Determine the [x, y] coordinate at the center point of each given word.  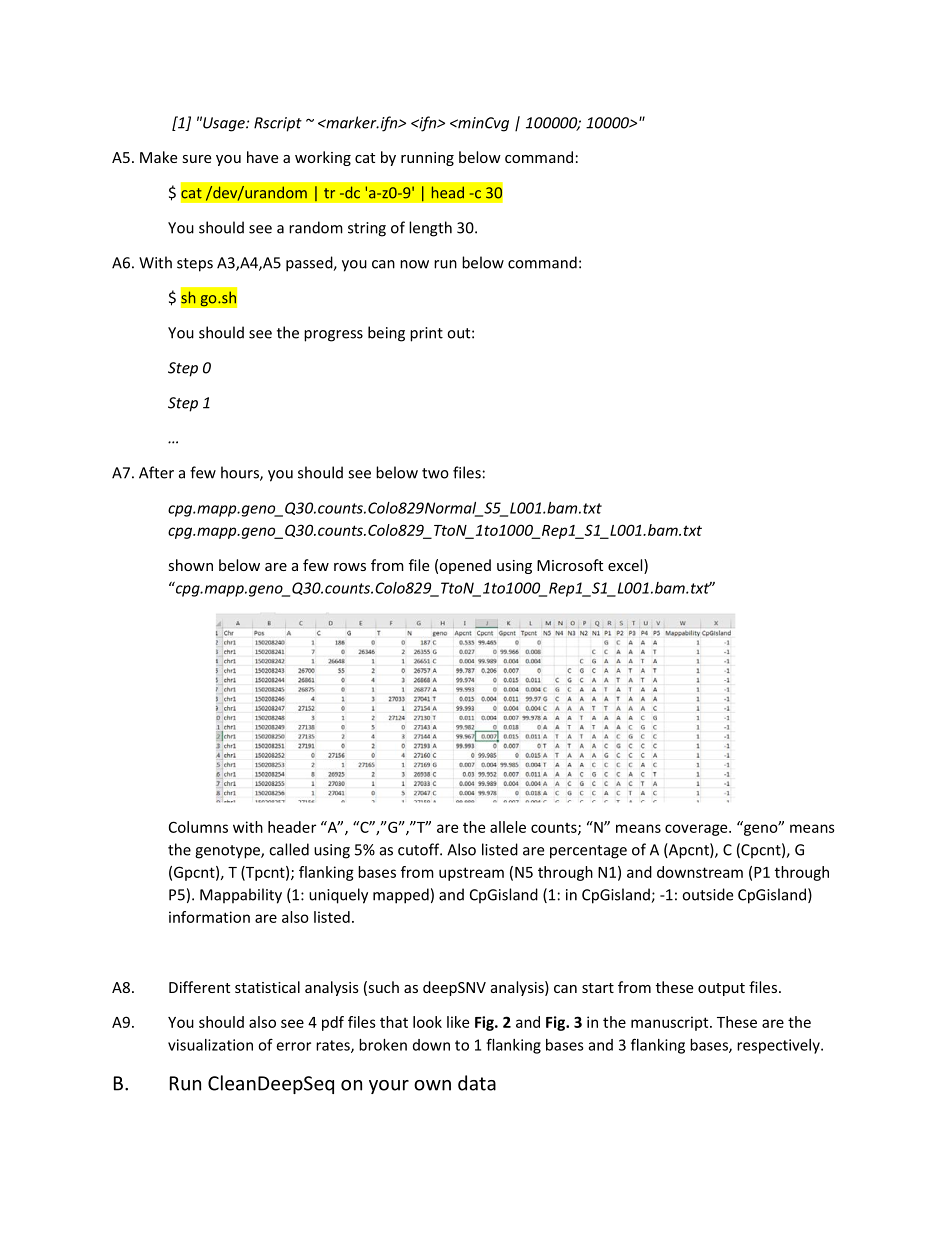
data [477, 1083]
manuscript [671, 1023]
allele [508, 827]
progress [333, 336]
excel [626, 566]
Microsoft [570, 565]
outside [707, 894]
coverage [697, 830]
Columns [198, 827]
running [427, 159]
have [262, 157]
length [430, 229]
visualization [210, 1045]
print [426, 334]
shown [190, 565]
